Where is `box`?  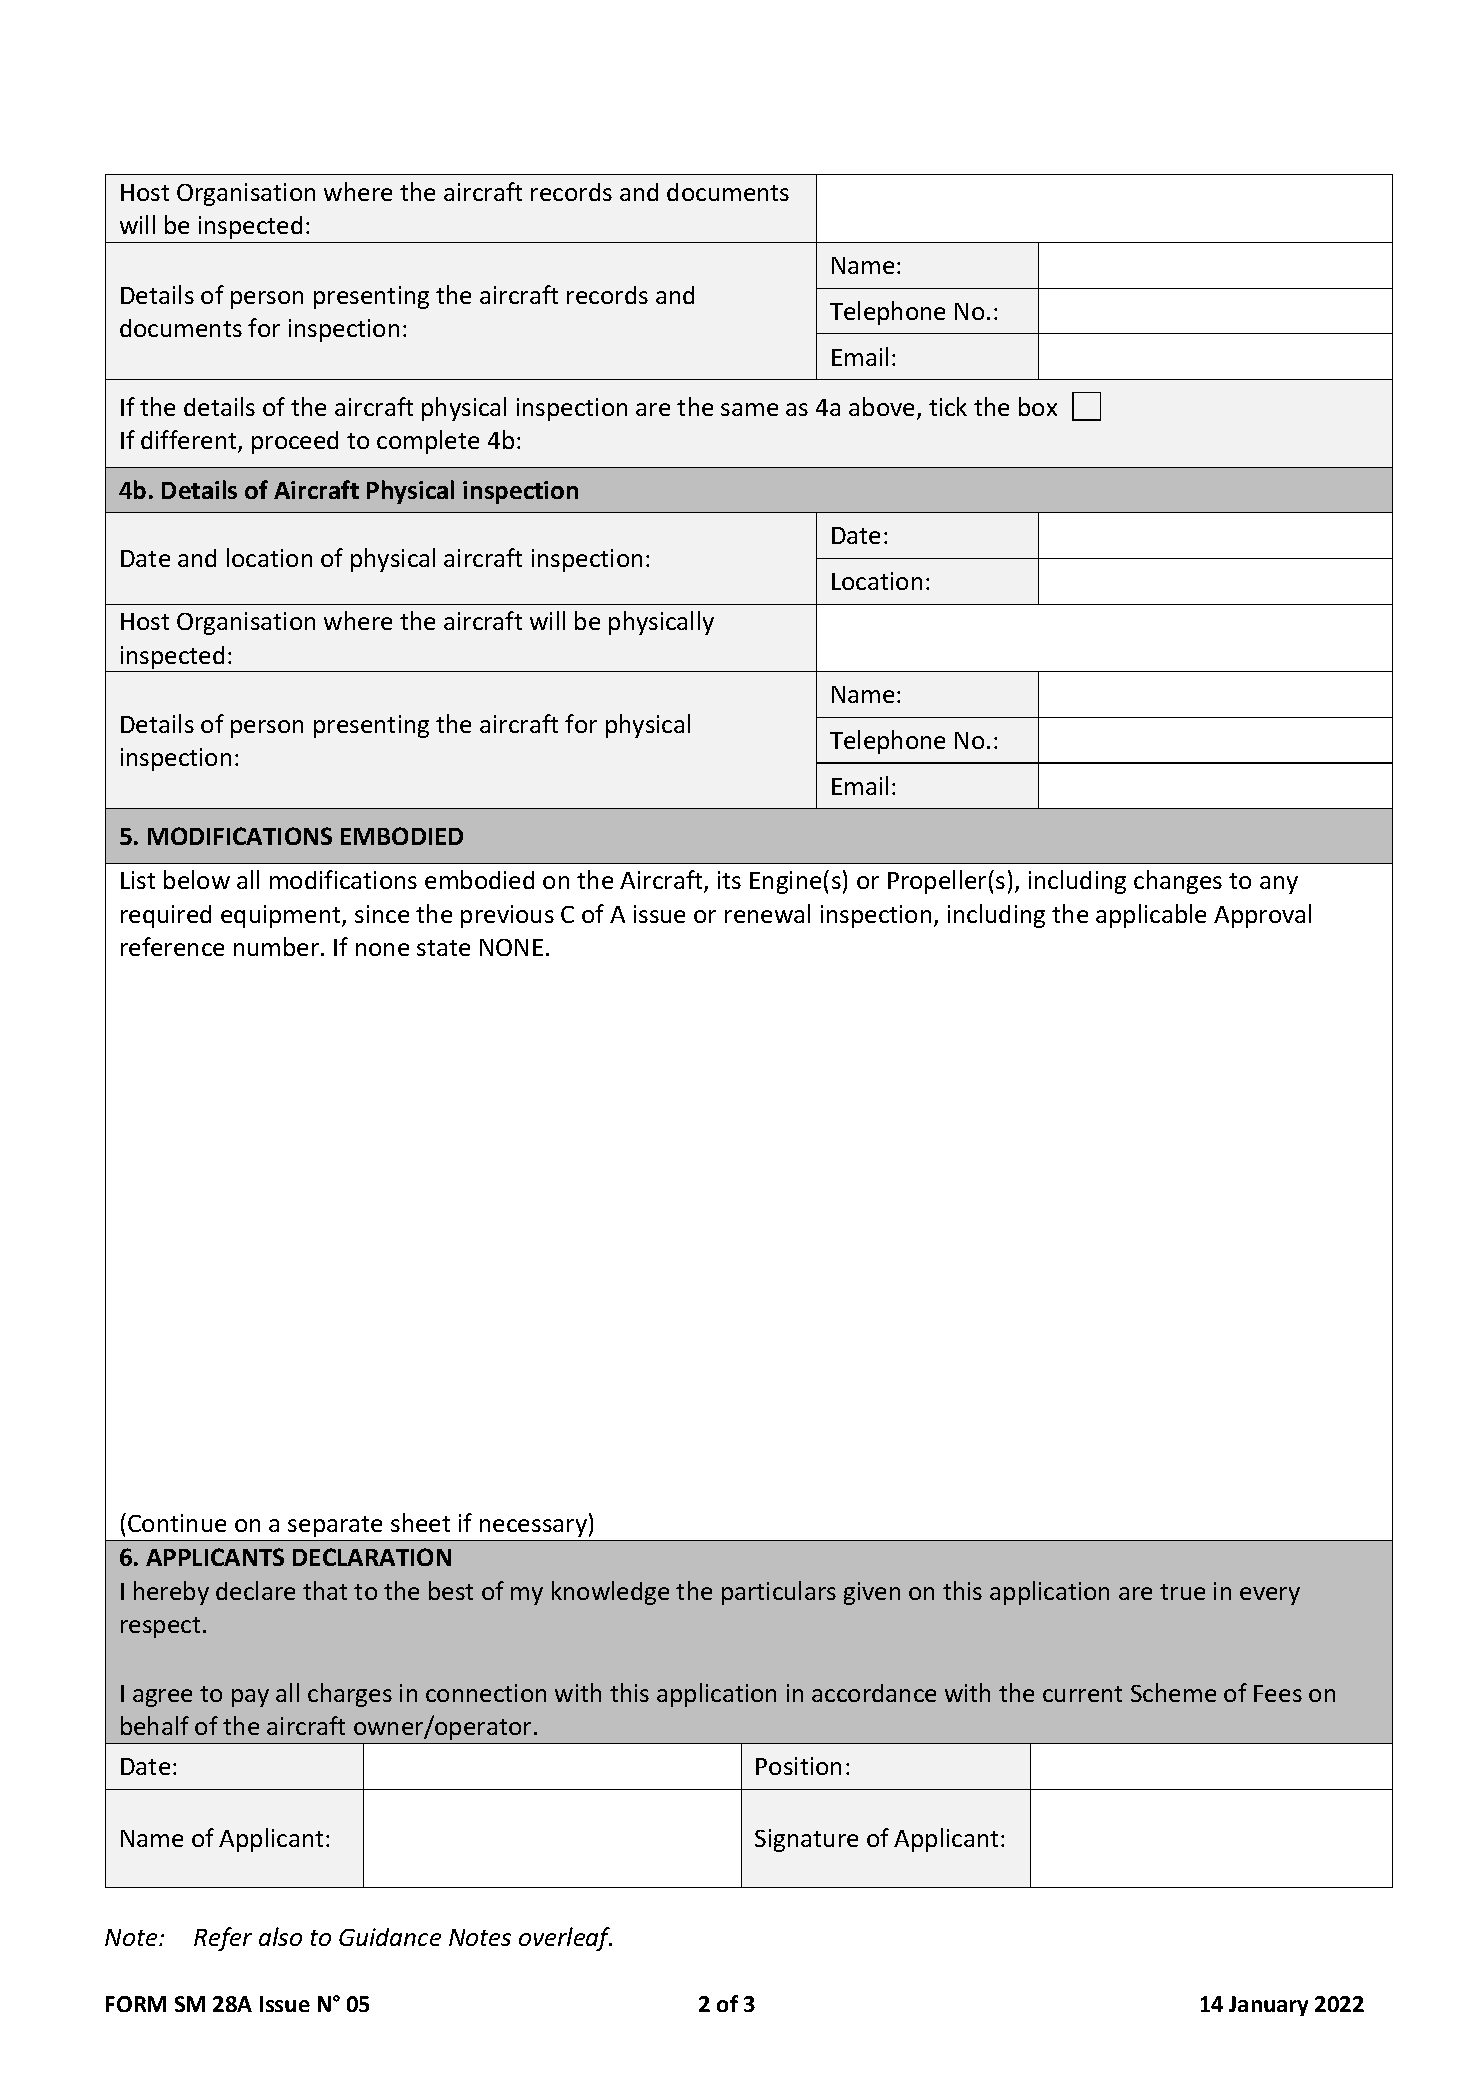
box is located at coordinates (1038, 406).
